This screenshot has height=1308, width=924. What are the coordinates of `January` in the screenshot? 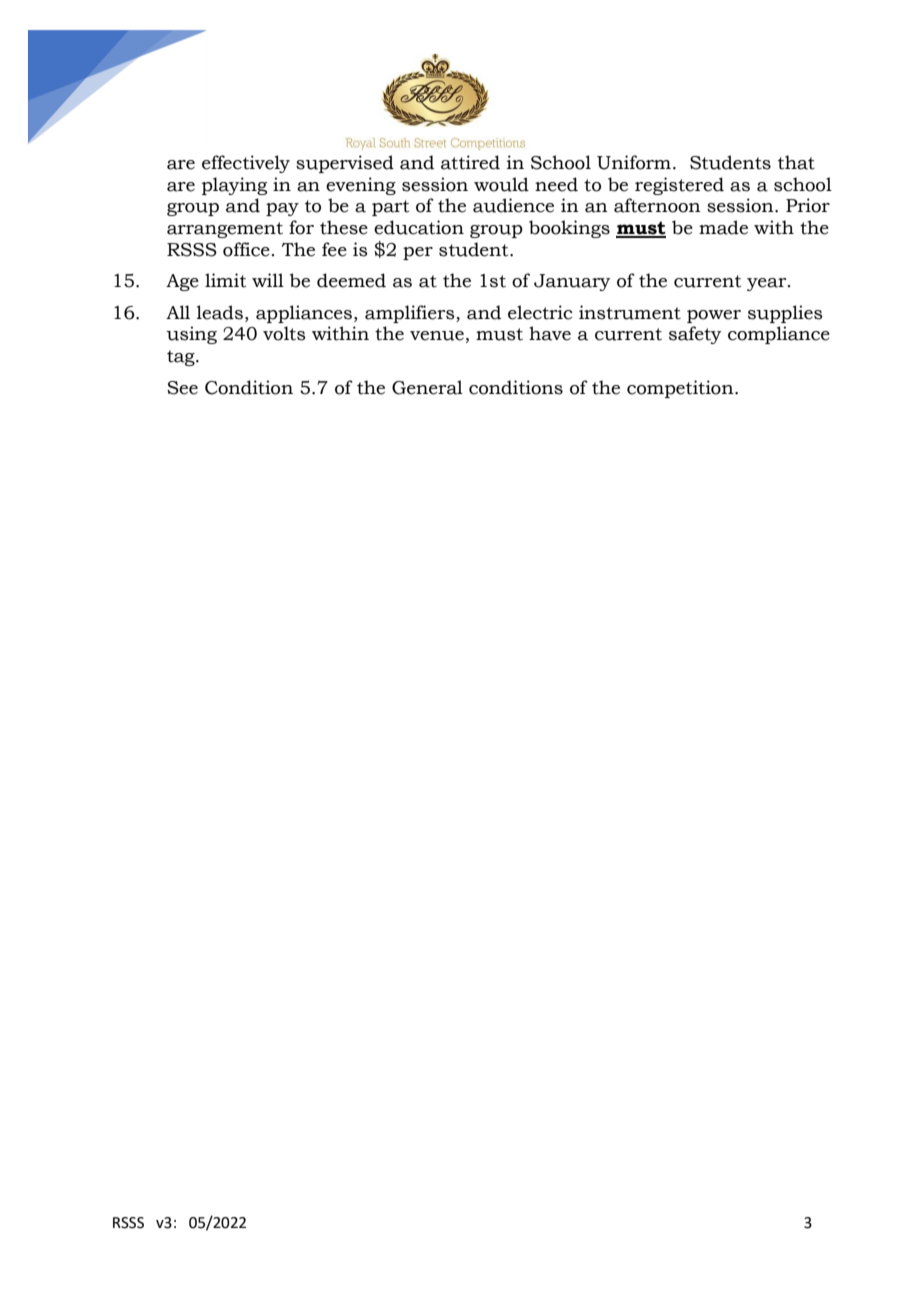 It's located at (572, 282).
